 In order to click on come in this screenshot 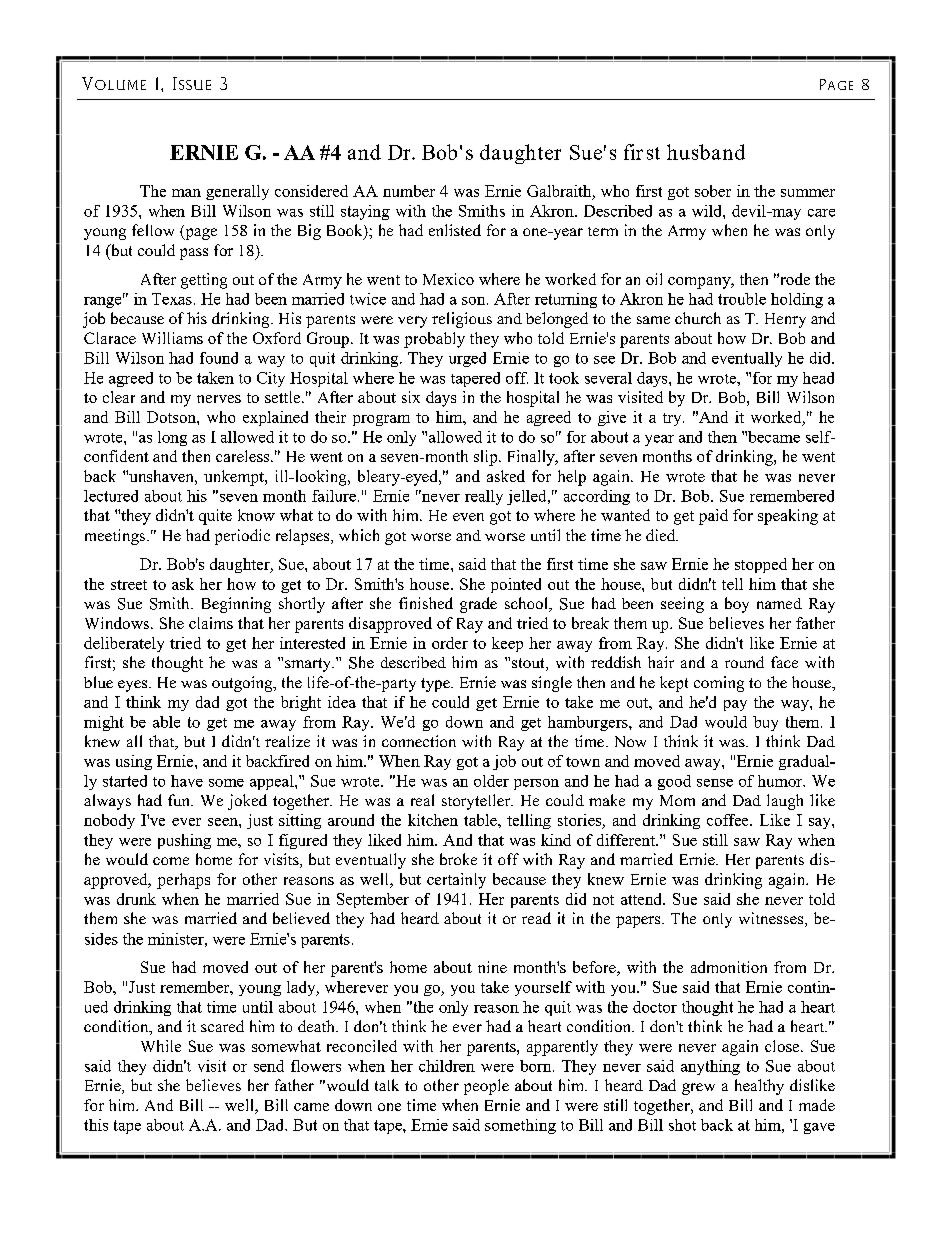, I will do `click(171, 861)`.
